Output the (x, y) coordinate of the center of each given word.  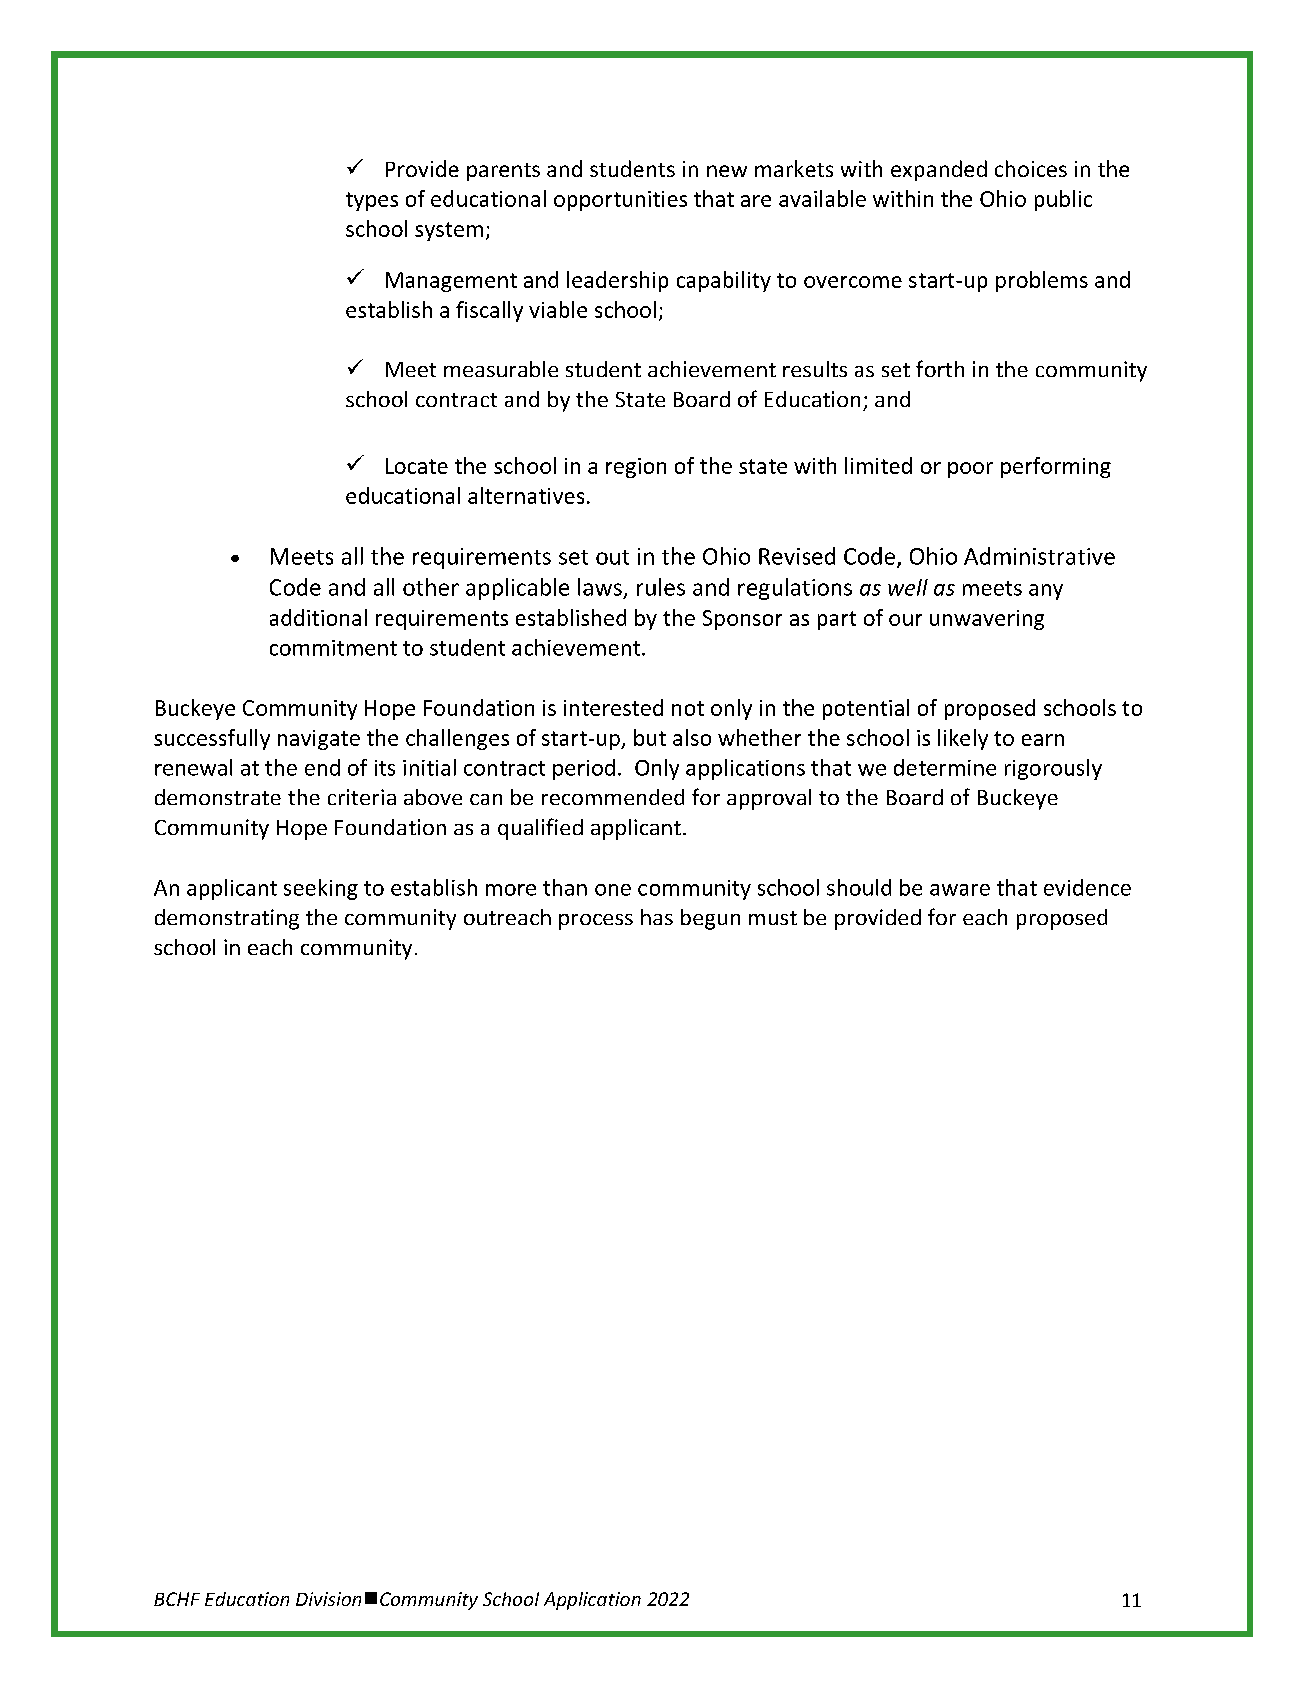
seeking (321, 889)
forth (940, 368)
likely (963, 739)
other (431, 587)
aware (960, 890)
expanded (939, 170)
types (372, 201)
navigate (319, 740)
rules (661, 587)
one (613, 890)
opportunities (620, 201)
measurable (501, 369)
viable (558, 309)
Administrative (1039, 556)
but (650, 737)
